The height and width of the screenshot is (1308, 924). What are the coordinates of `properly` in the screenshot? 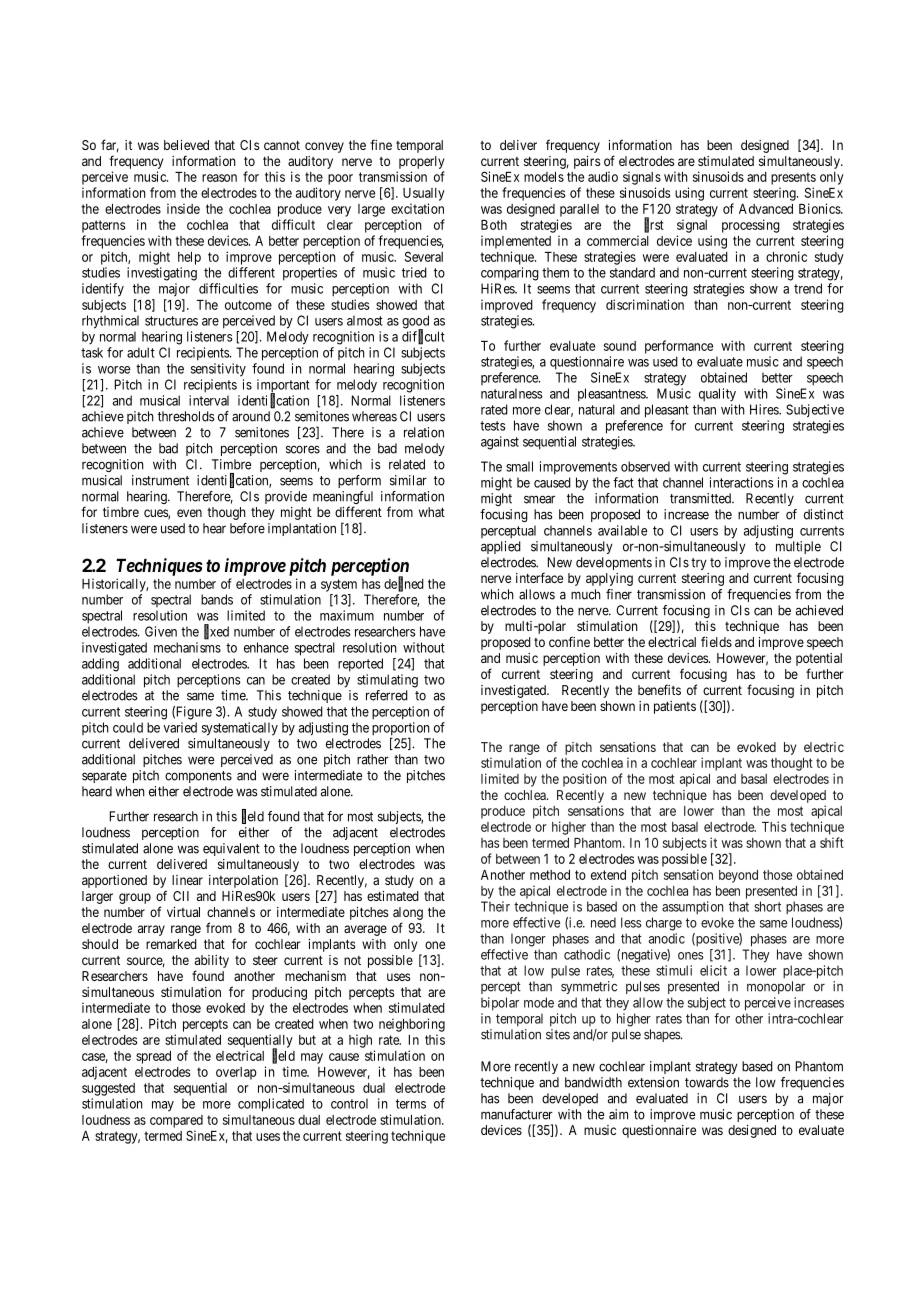 It's located at (421, 162).
